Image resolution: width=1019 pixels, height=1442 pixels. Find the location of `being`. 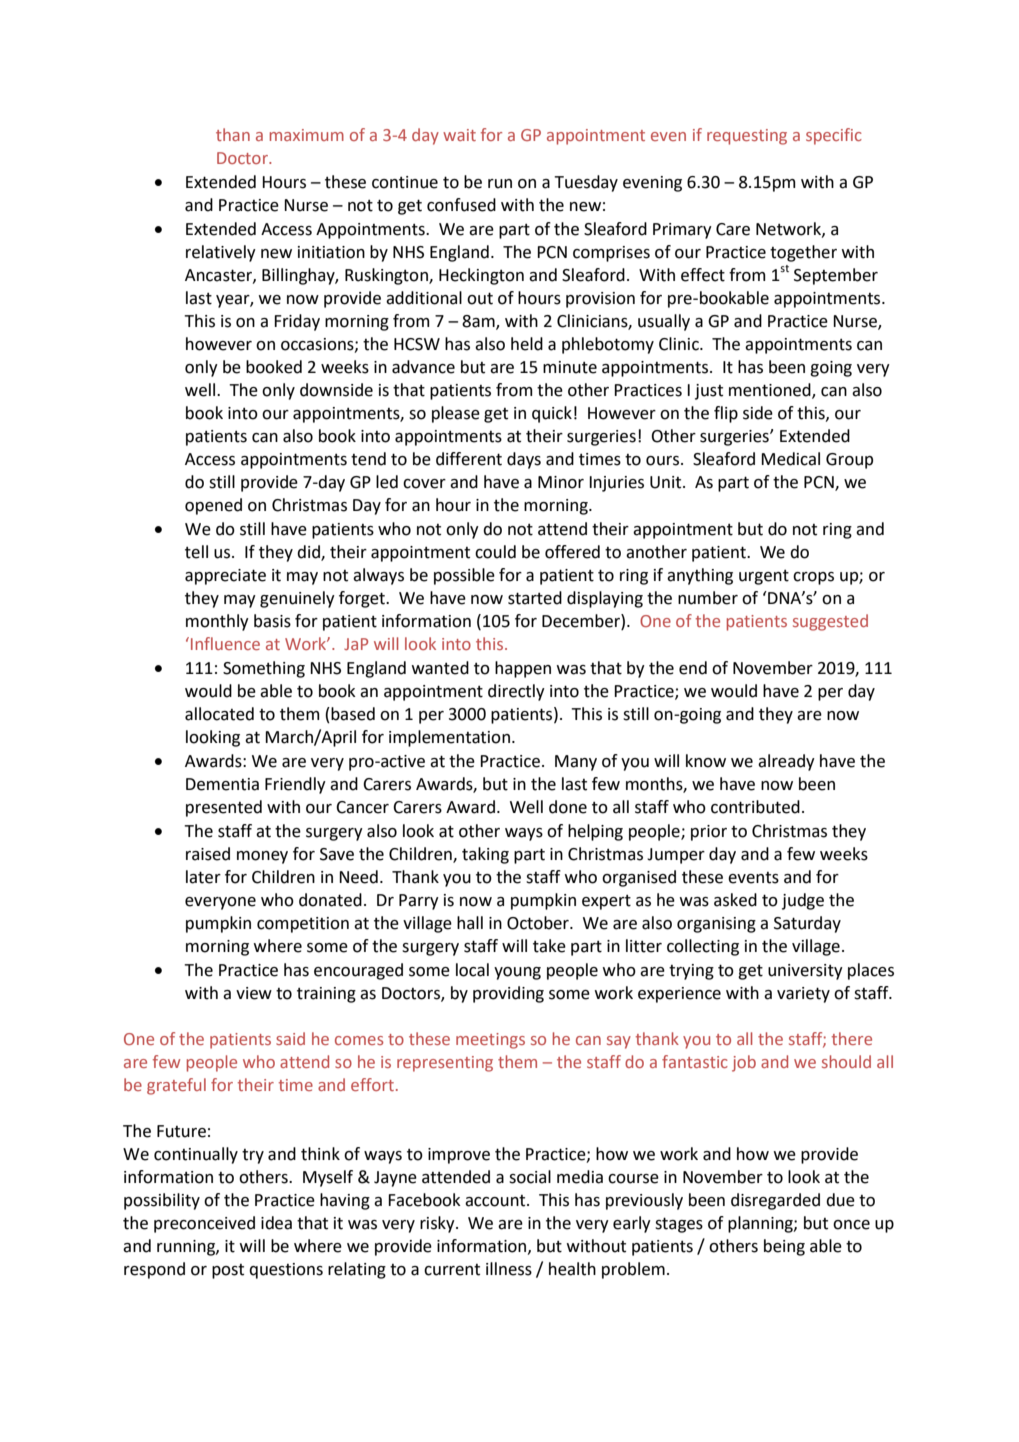

being is located at coordinates (784, 1247).
